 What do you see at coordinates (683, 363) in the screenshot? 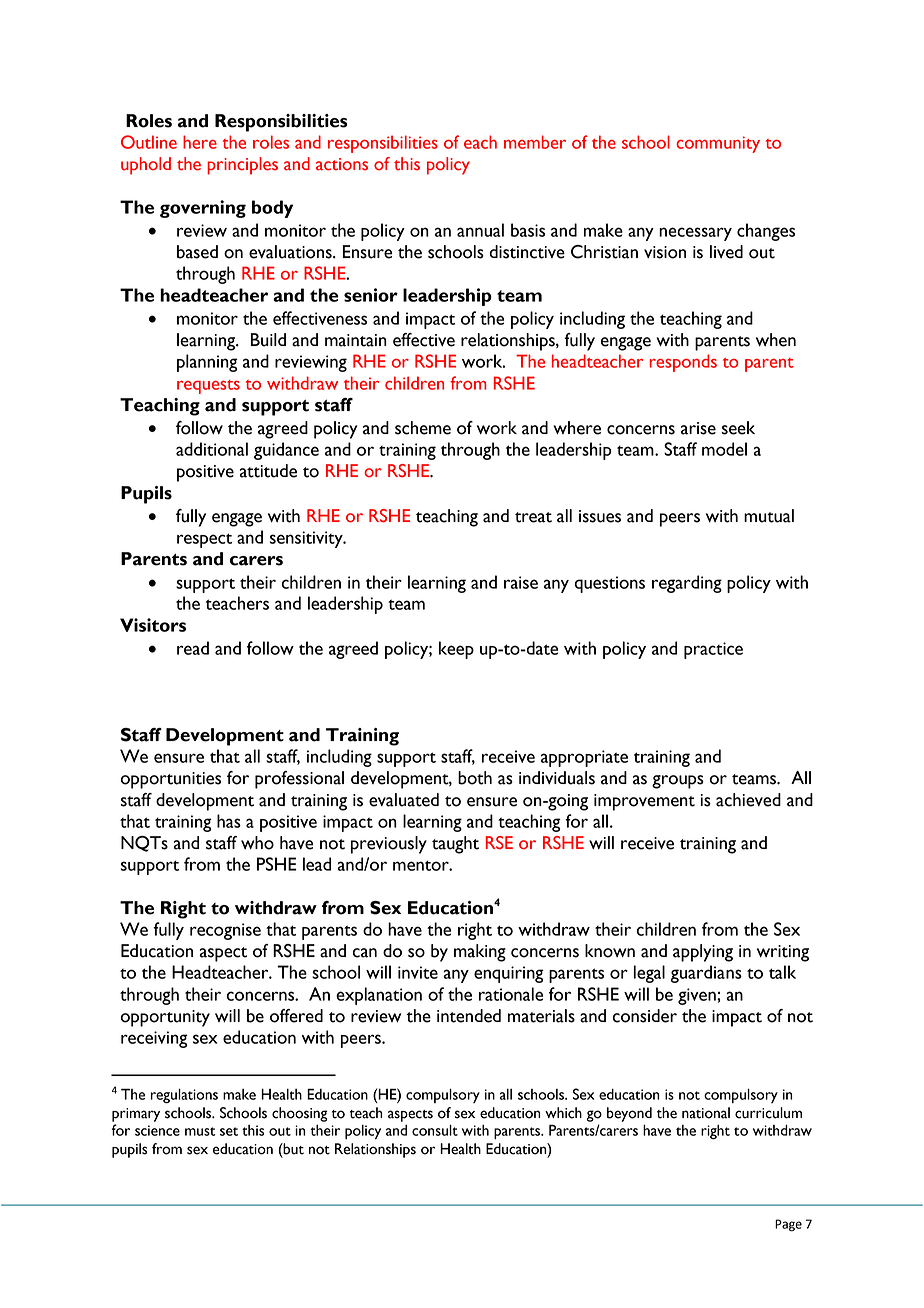
I see `responds` at bounding box center [683, 363].
